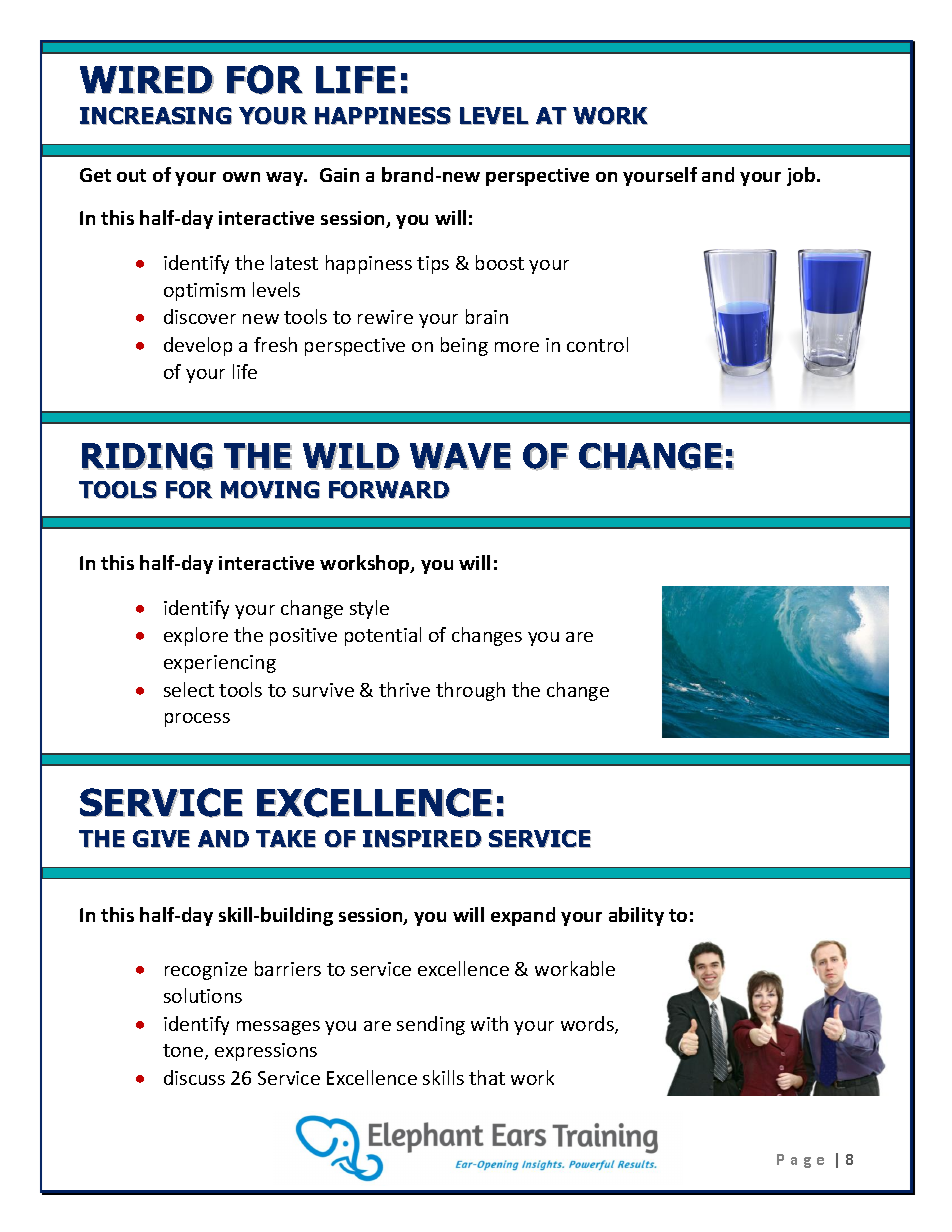  I want to click on explore, so click(196, 636).
